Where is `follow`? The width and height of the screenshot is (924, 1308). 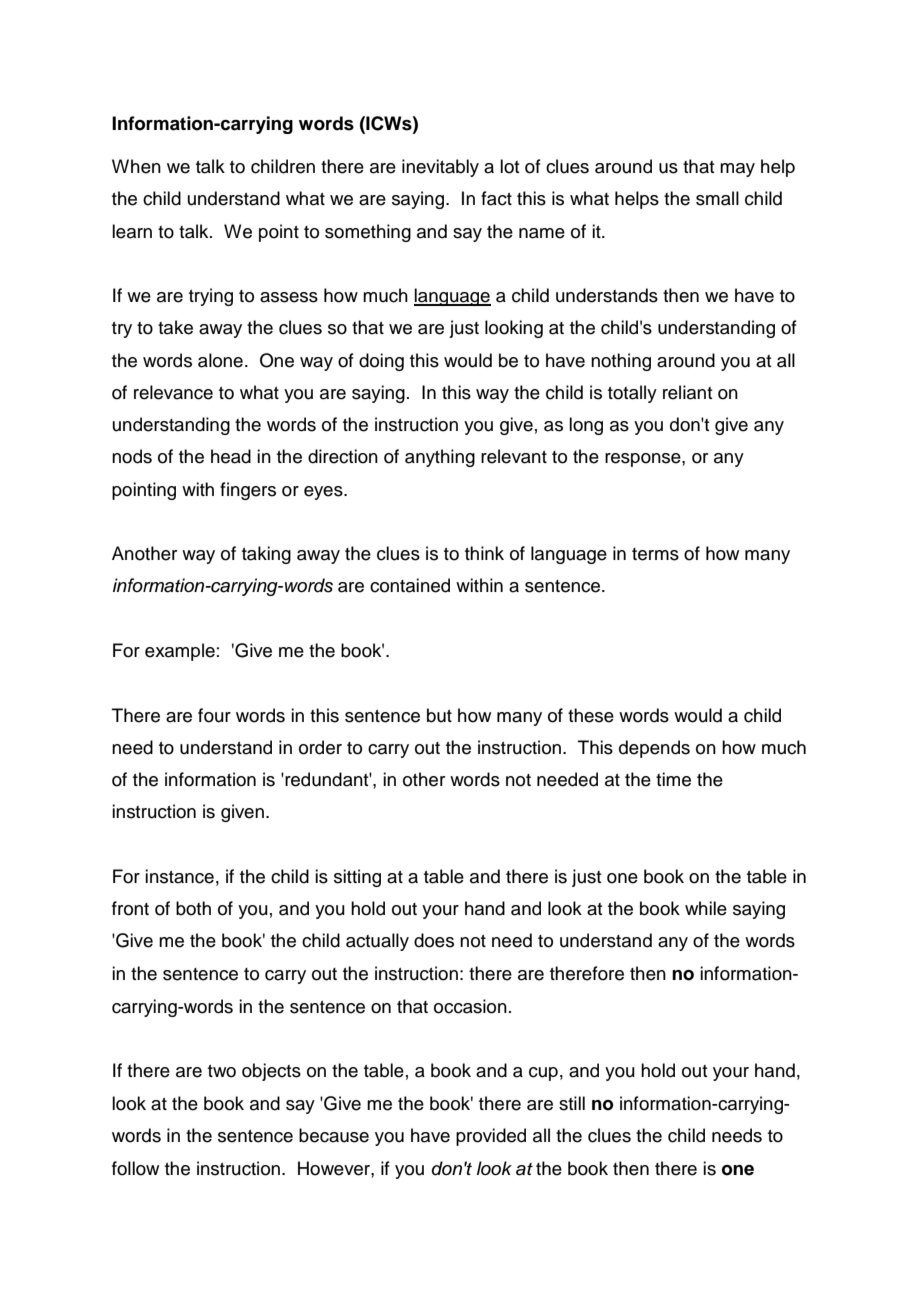
follow is located at coordinates (135, 1168).
